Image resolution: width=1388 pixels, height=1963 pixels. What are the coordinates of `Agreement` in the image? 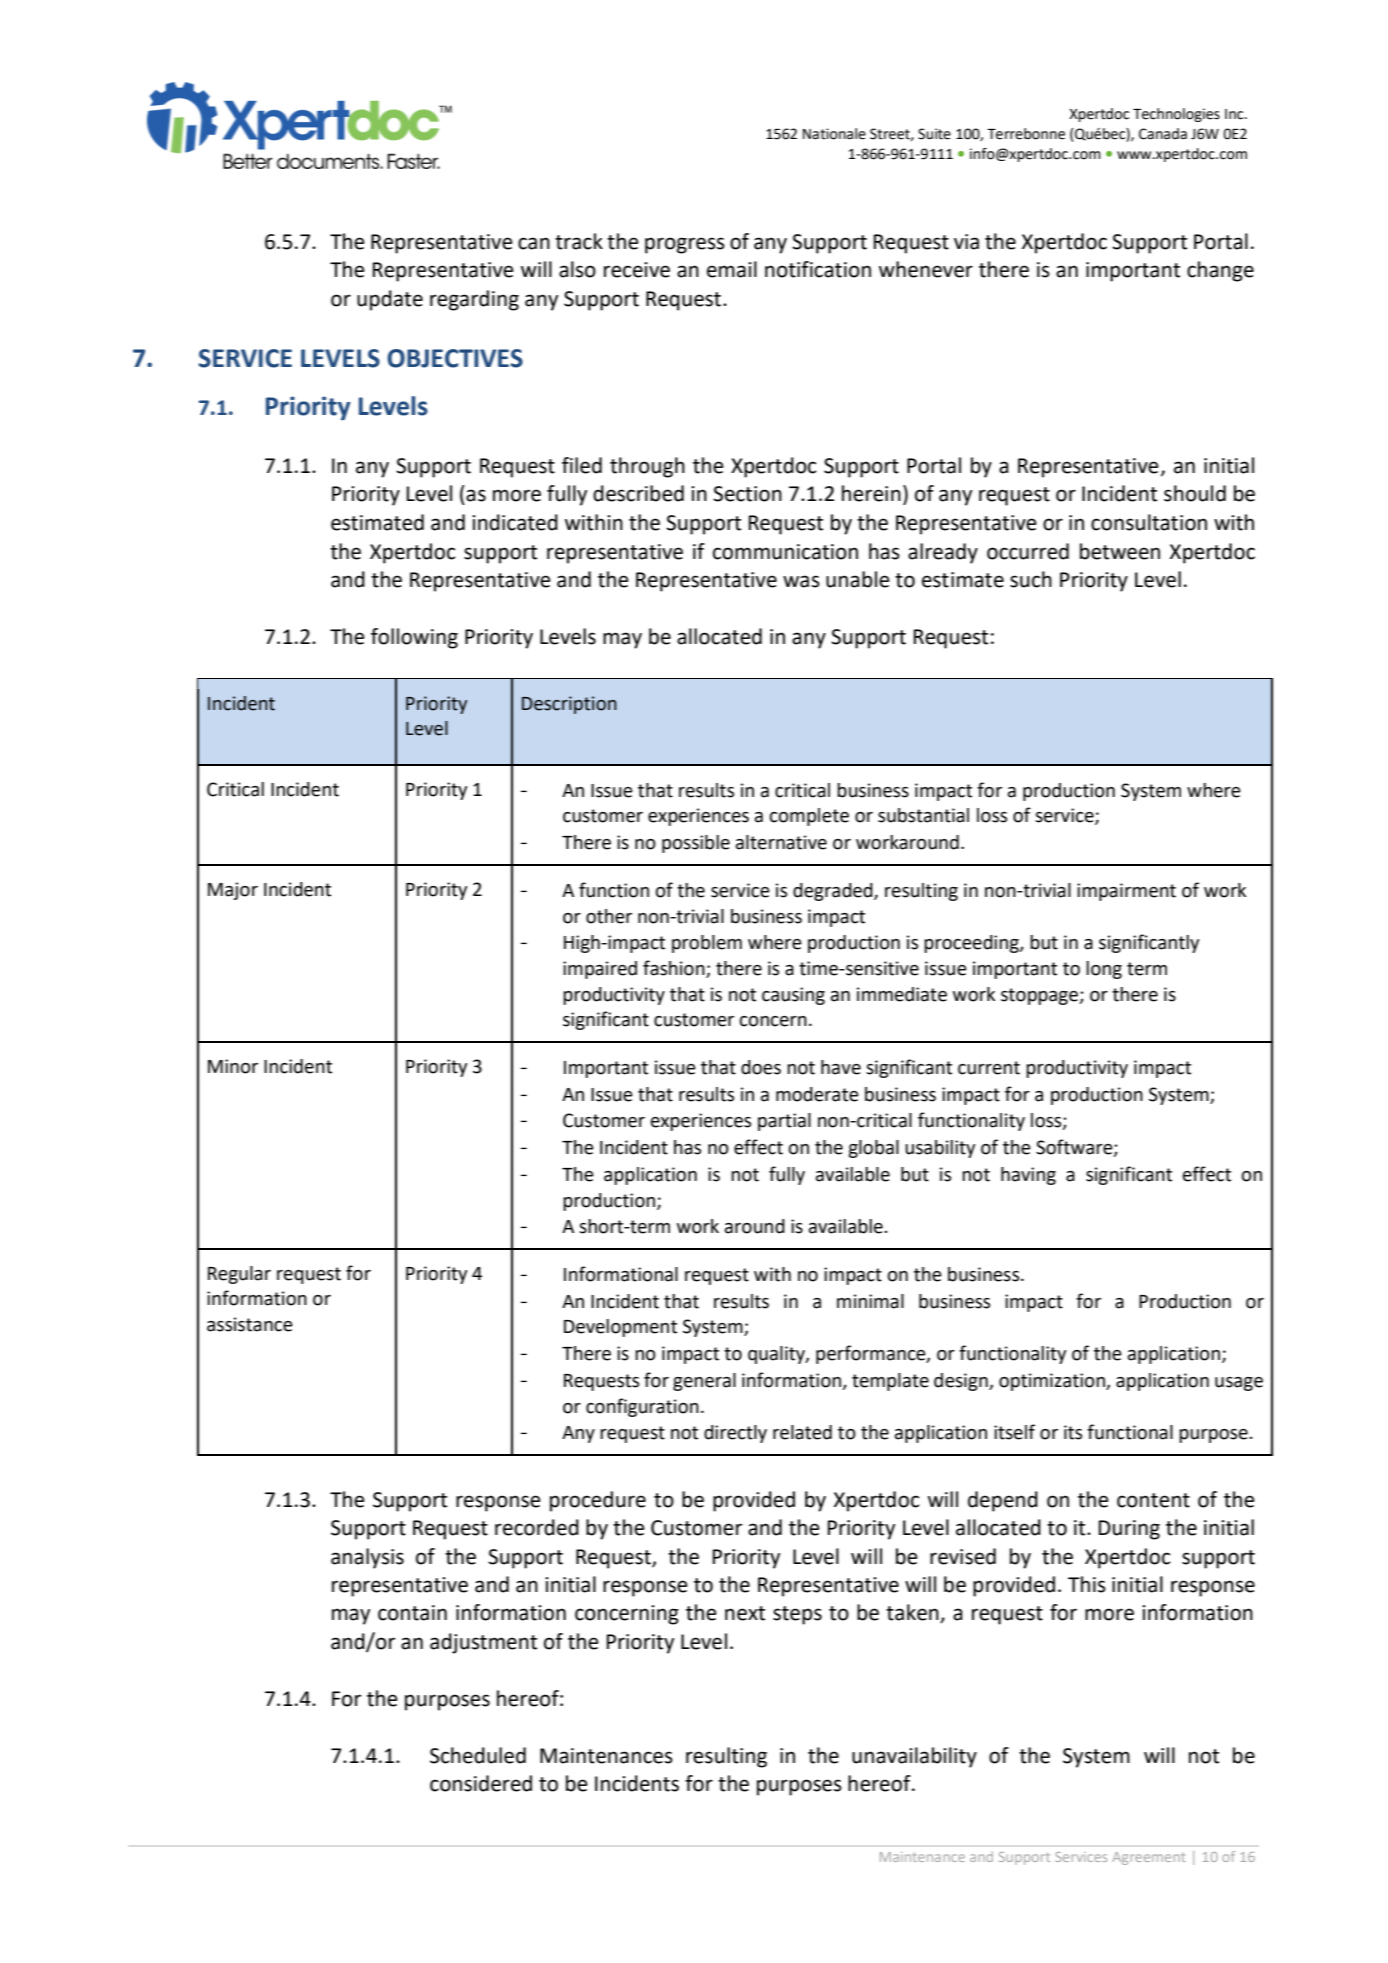 It's located at (1149, 1858).
